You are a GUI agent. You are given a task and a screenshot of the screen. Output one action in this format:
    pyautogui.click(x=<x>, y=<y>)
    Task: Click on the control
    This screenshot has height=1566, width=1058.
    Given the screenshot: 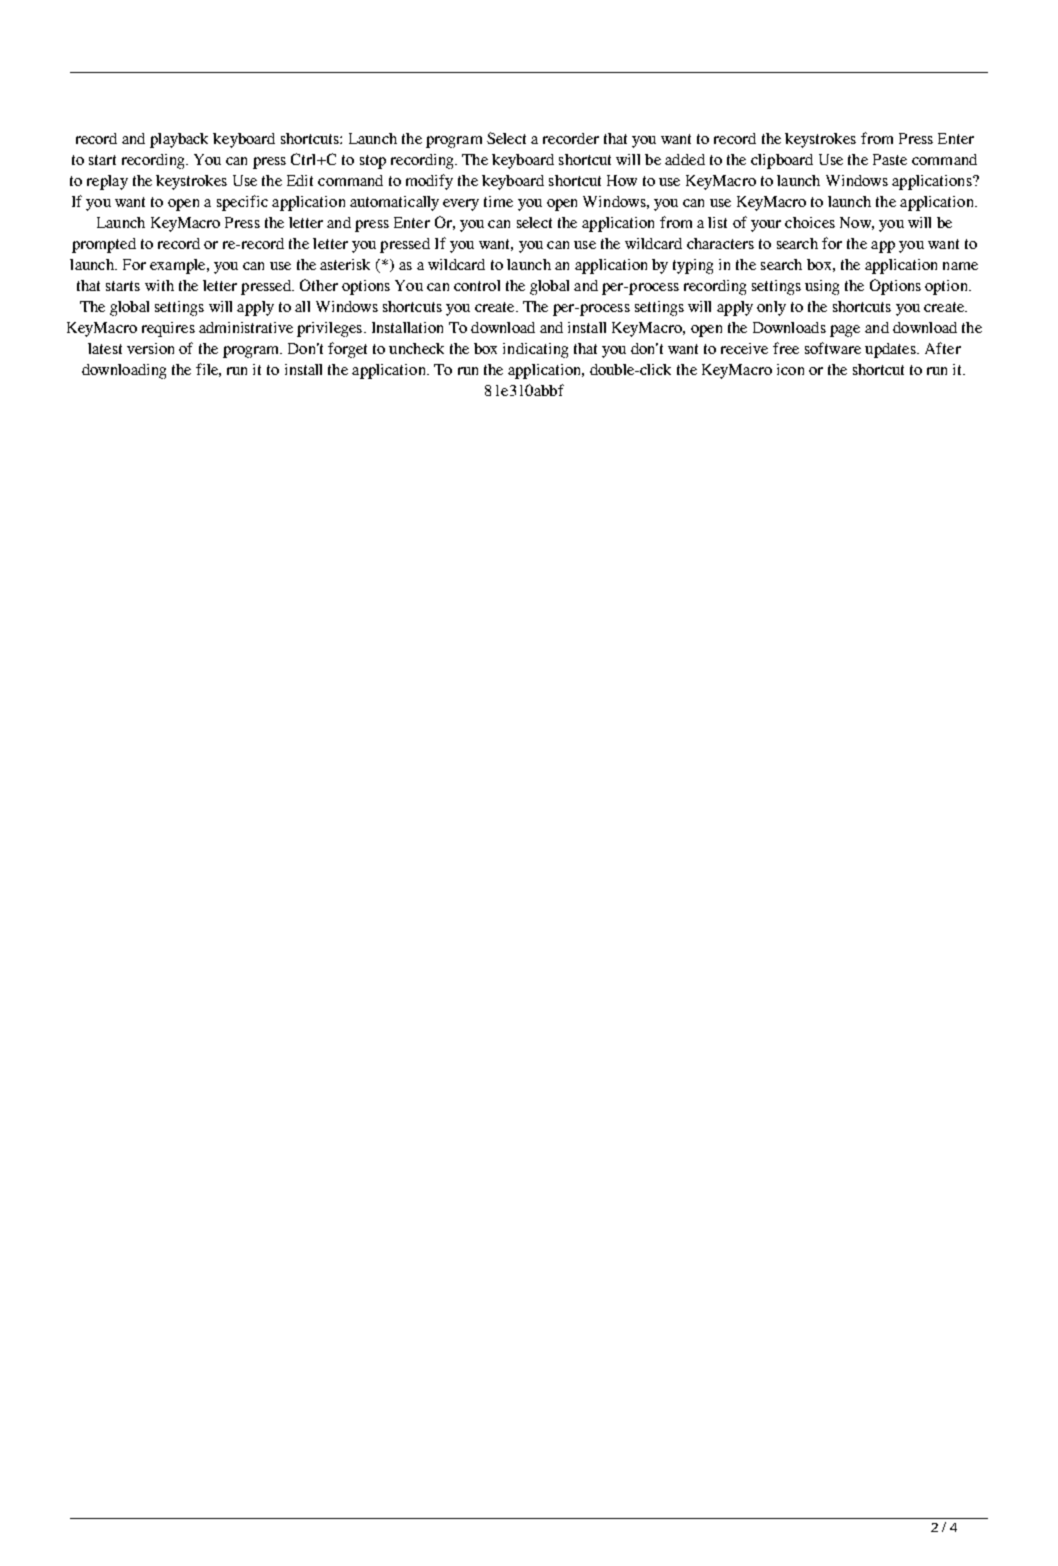 What is the action you would take?
    pyautogui.click(x=477, y=285)
